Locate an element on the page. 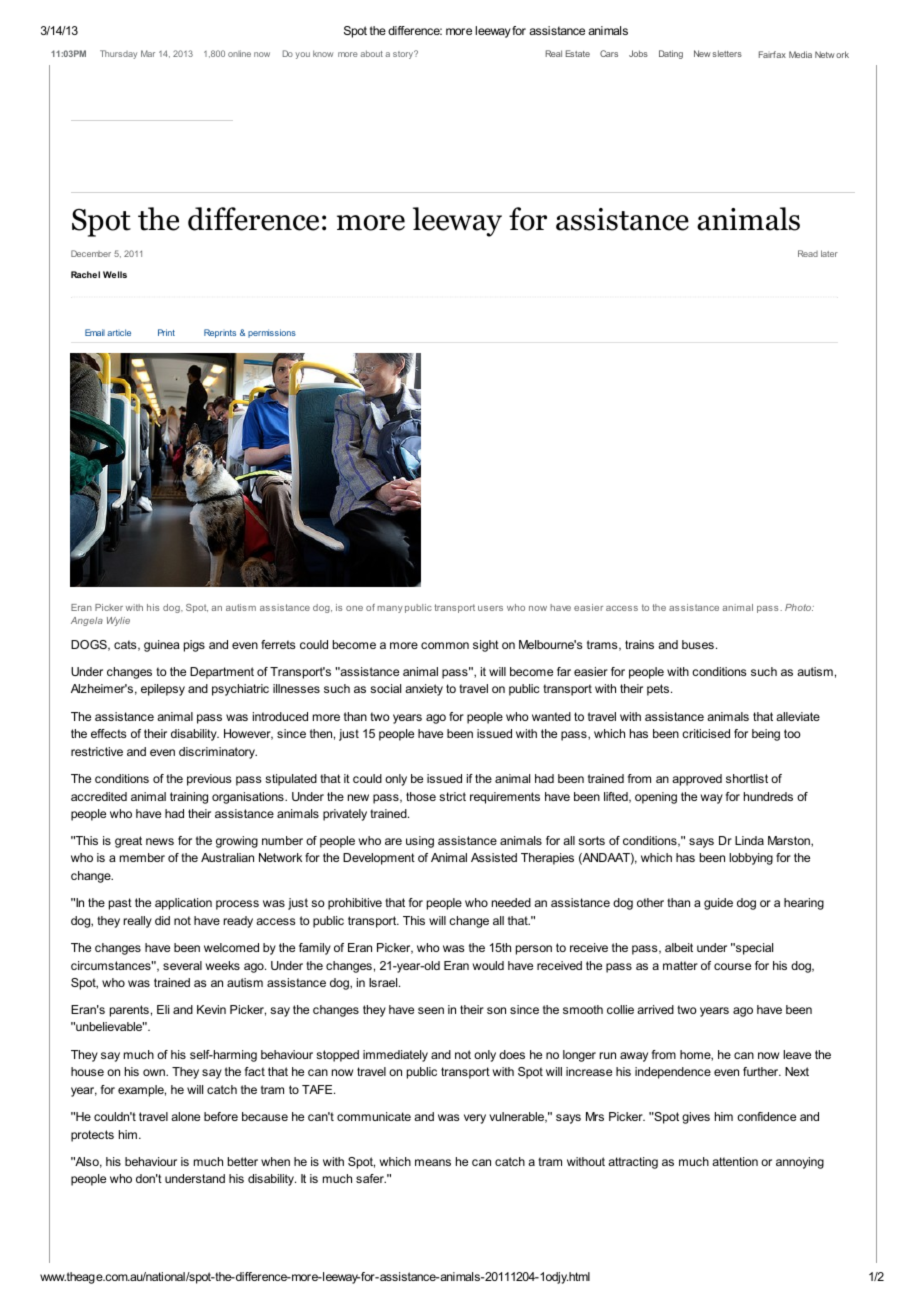  later is located at coordinates (829, 253).
